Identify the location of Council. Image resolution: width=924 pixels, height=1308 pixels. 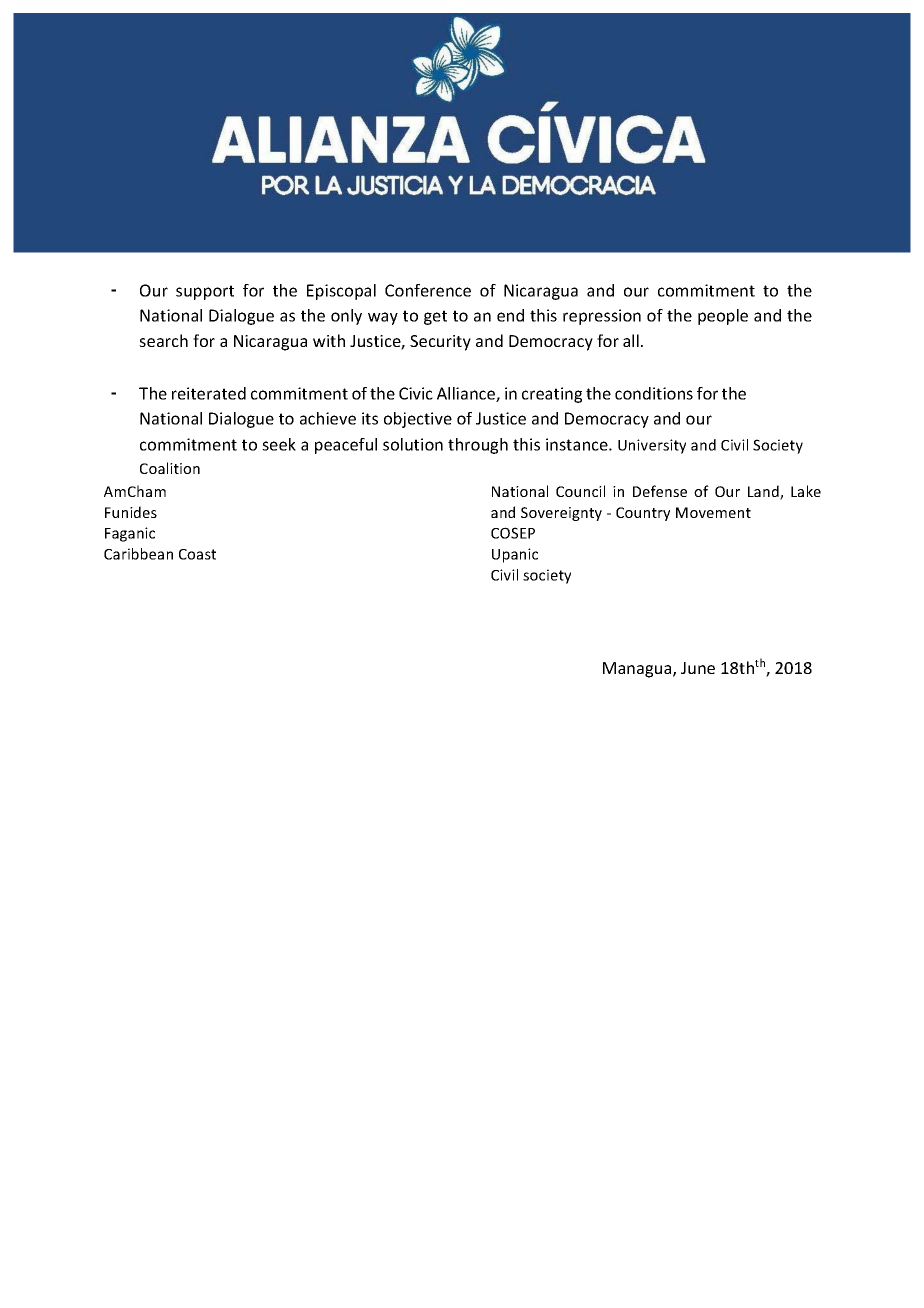
(580, 491).
